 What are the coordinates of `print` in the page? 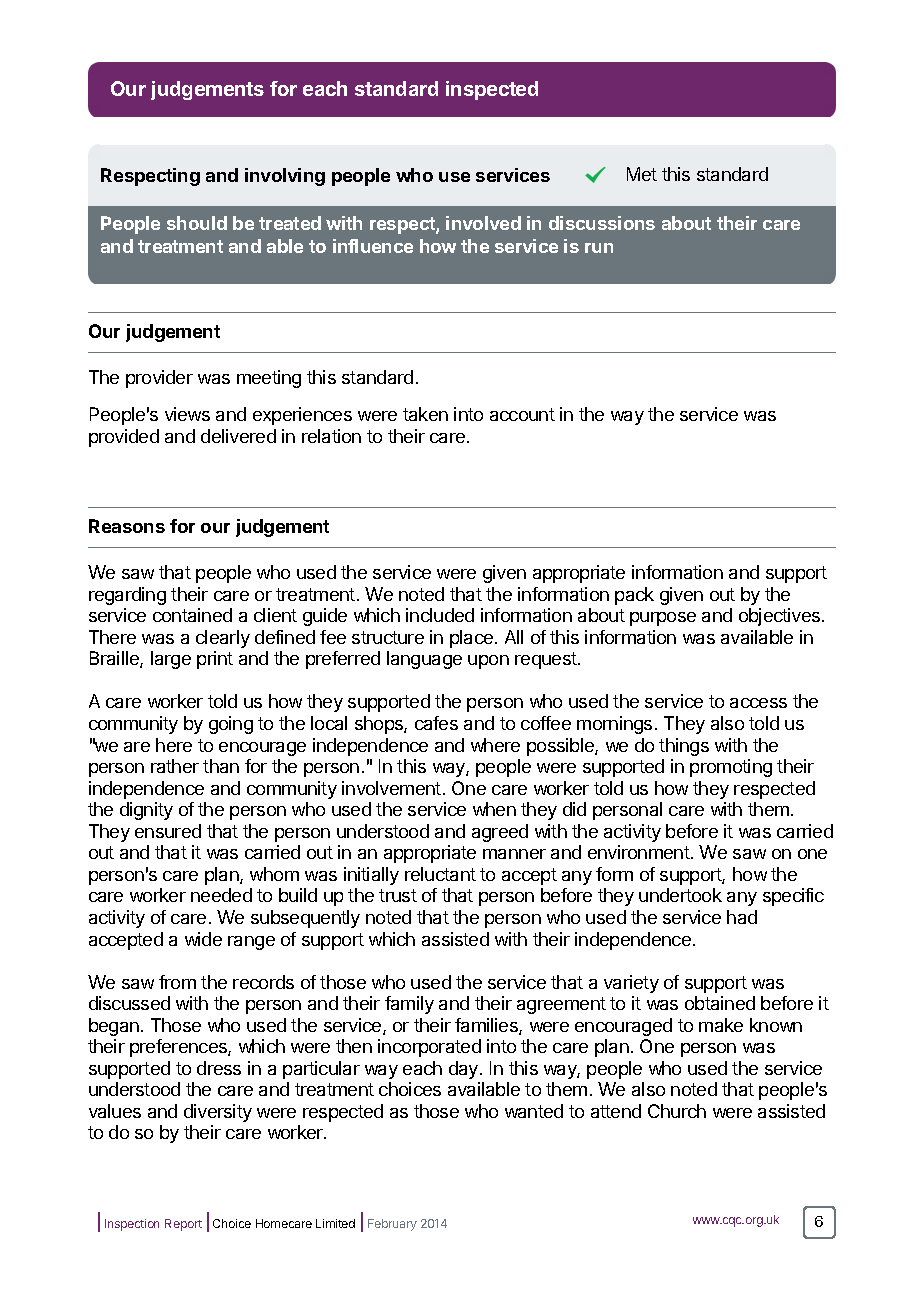 It's located at (215, 660).
